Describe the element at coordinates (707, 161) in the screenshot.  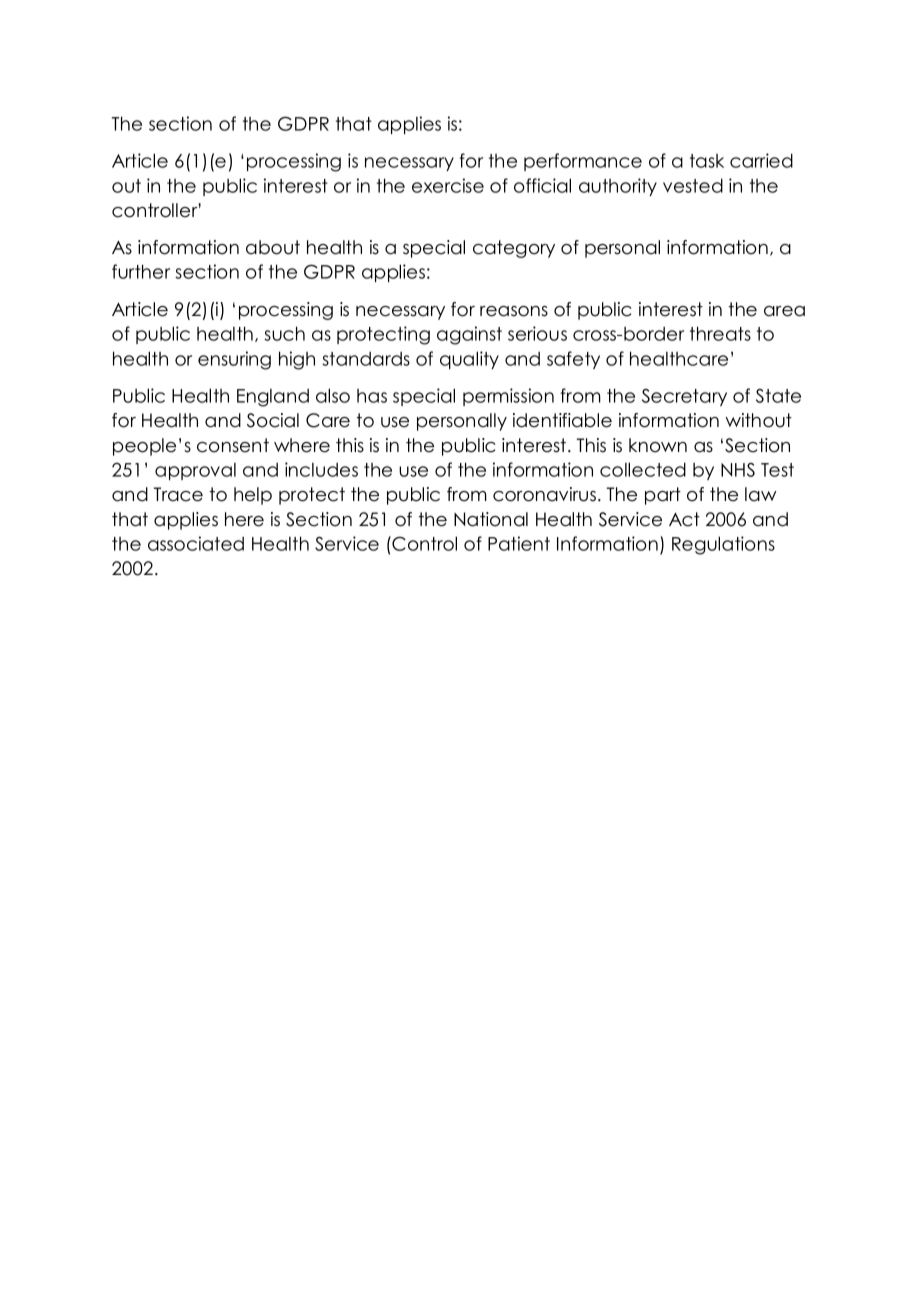
I see `task` at that location.
